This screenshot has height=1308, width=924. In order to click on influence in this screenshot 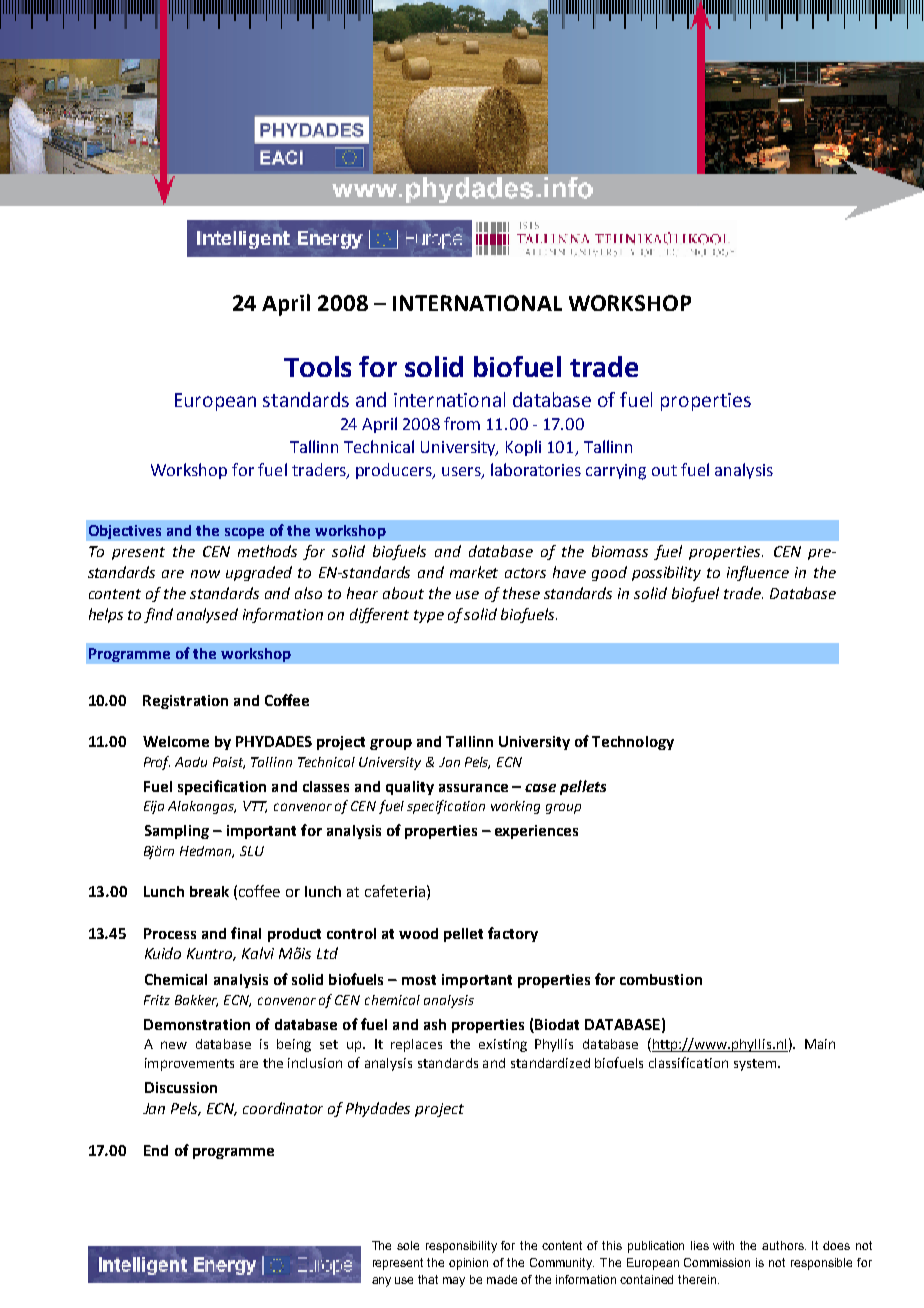, I will do `click(758, 573)`.
